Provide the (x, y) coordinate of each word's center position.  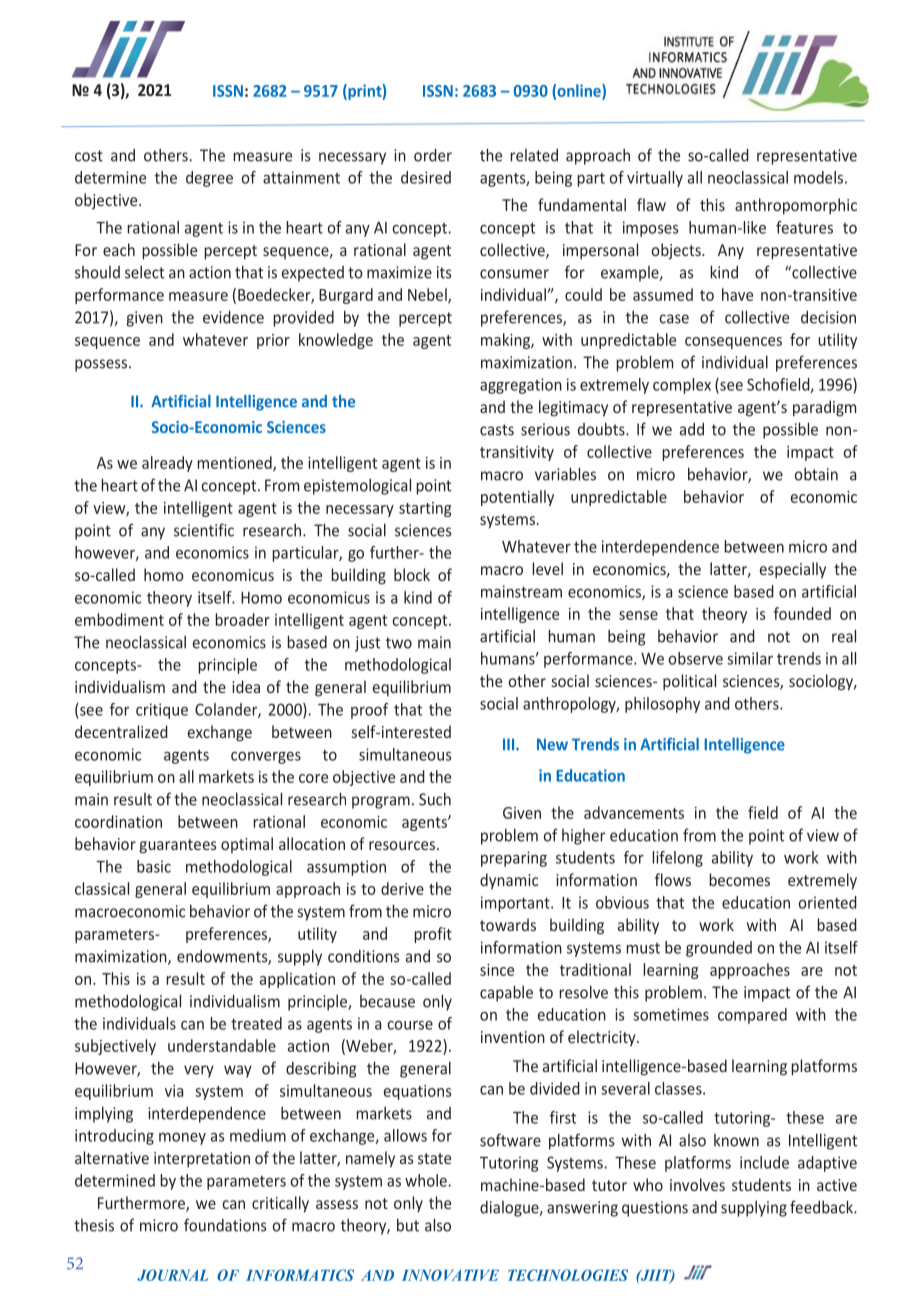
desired (426, 177)
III (510, 744)
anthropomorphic (796, 206)
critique (162, 711)
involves (697, 1184)
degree (209, 179)
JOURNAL (172, 1275)
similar (750, 658)
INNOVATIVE (450, 1275)
